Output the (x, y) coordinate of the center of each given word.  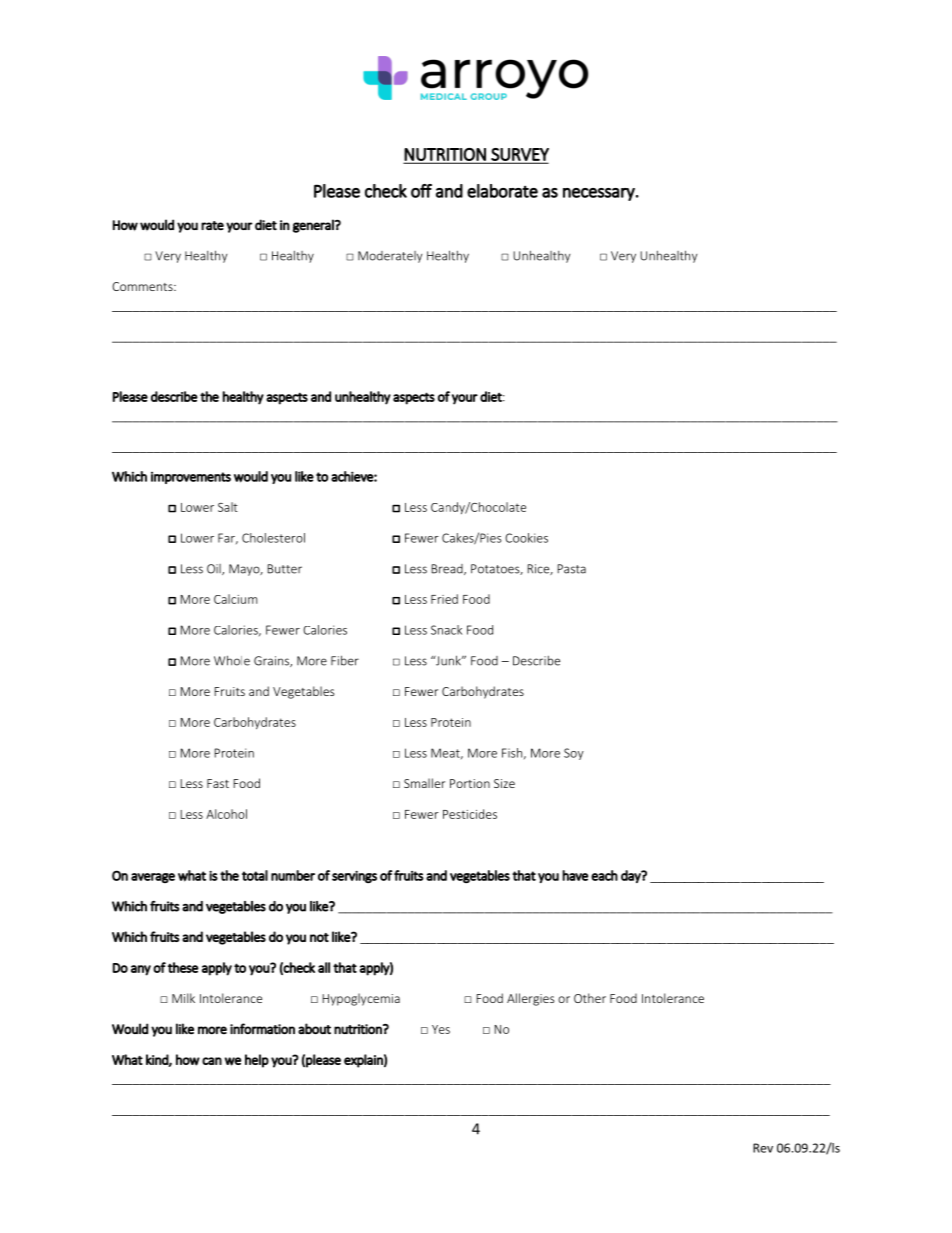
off (421, 191)
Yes (441, 1029)
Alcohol (226, 814)
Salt (228, 507)
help (257, 1061)
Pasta (571, 569)
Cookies (526, 538)
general (314, 226)
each (604, 875)
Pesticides (470, 814)
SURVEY (519, 155)
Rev (763, 1148)
